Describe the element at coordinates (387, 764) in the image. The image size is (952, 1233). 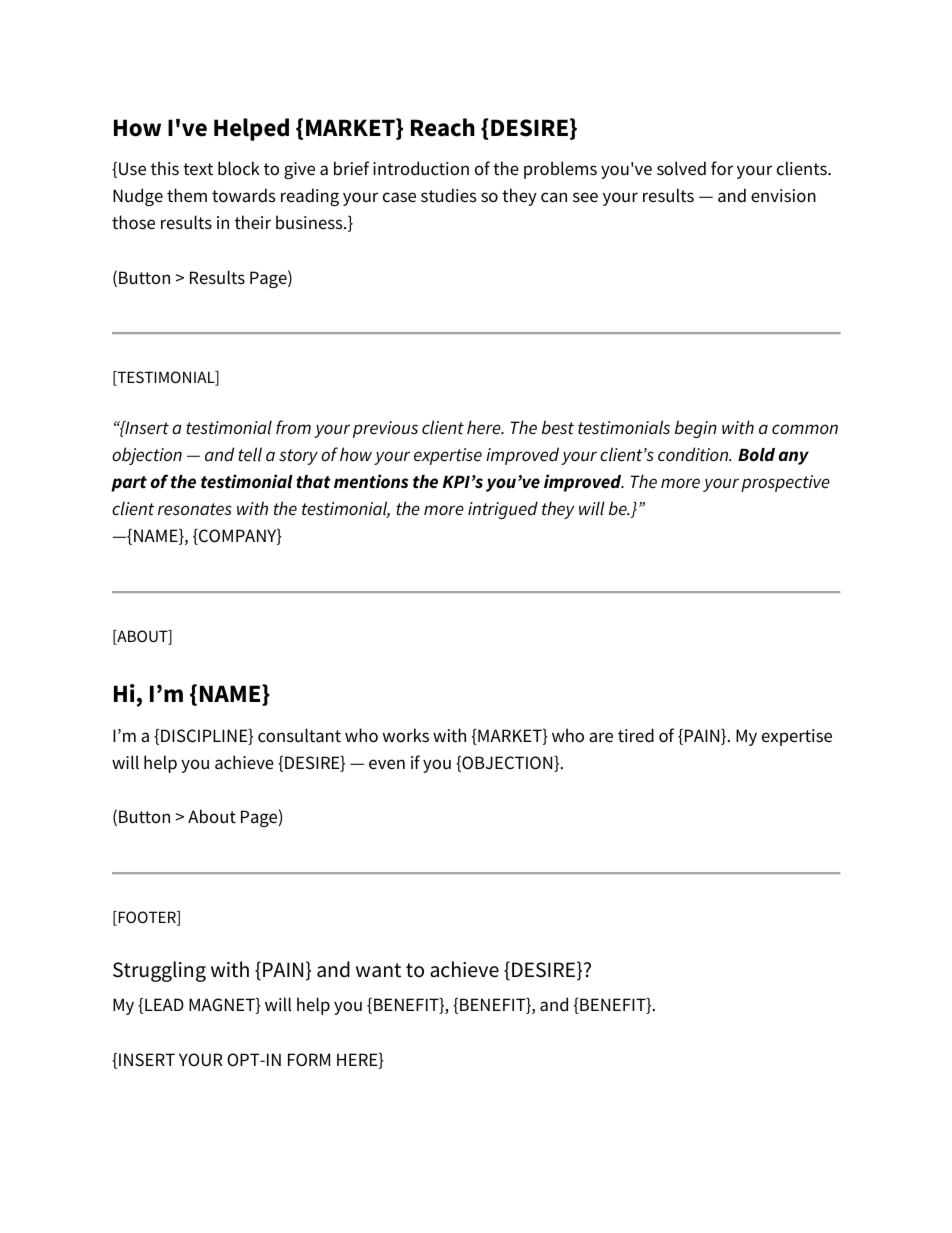
I see `even` at that location.
